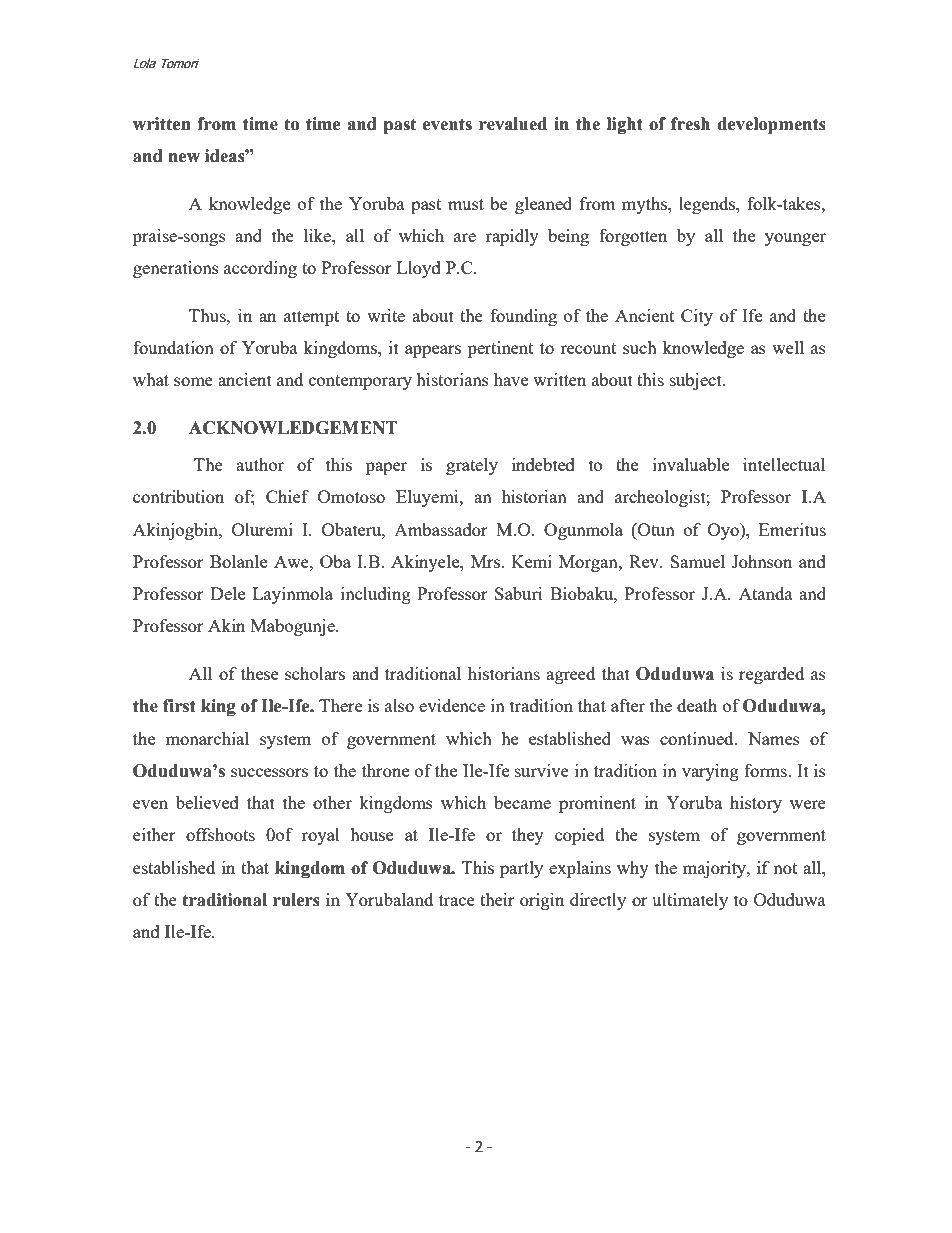 This page has width=952, height=1233. Describe the element at coordinates (691, 464) in the page. I see `invaluable` at that location.
